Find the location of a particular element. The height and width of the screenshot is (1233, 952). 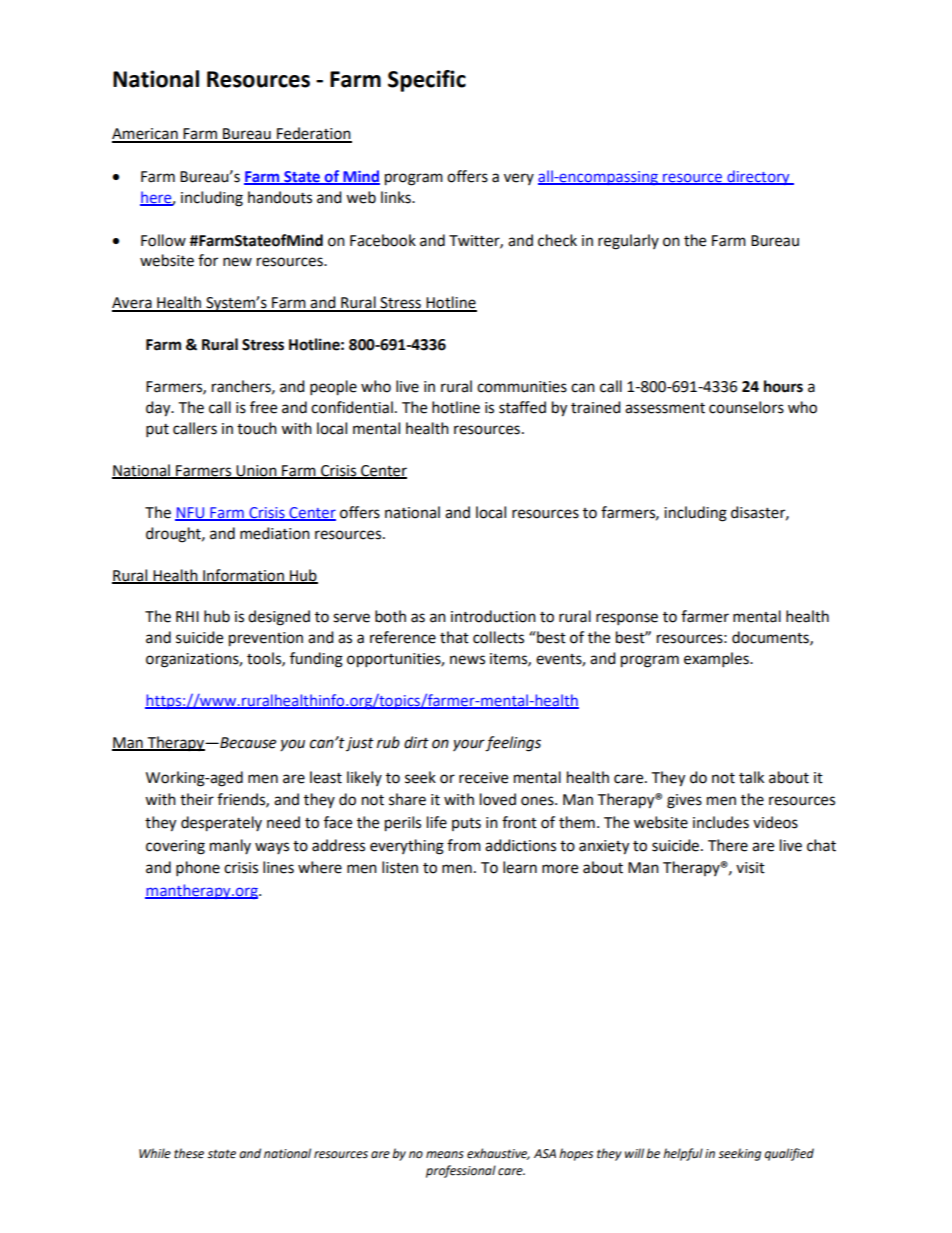

directory is located at coordinates (758, 177).
